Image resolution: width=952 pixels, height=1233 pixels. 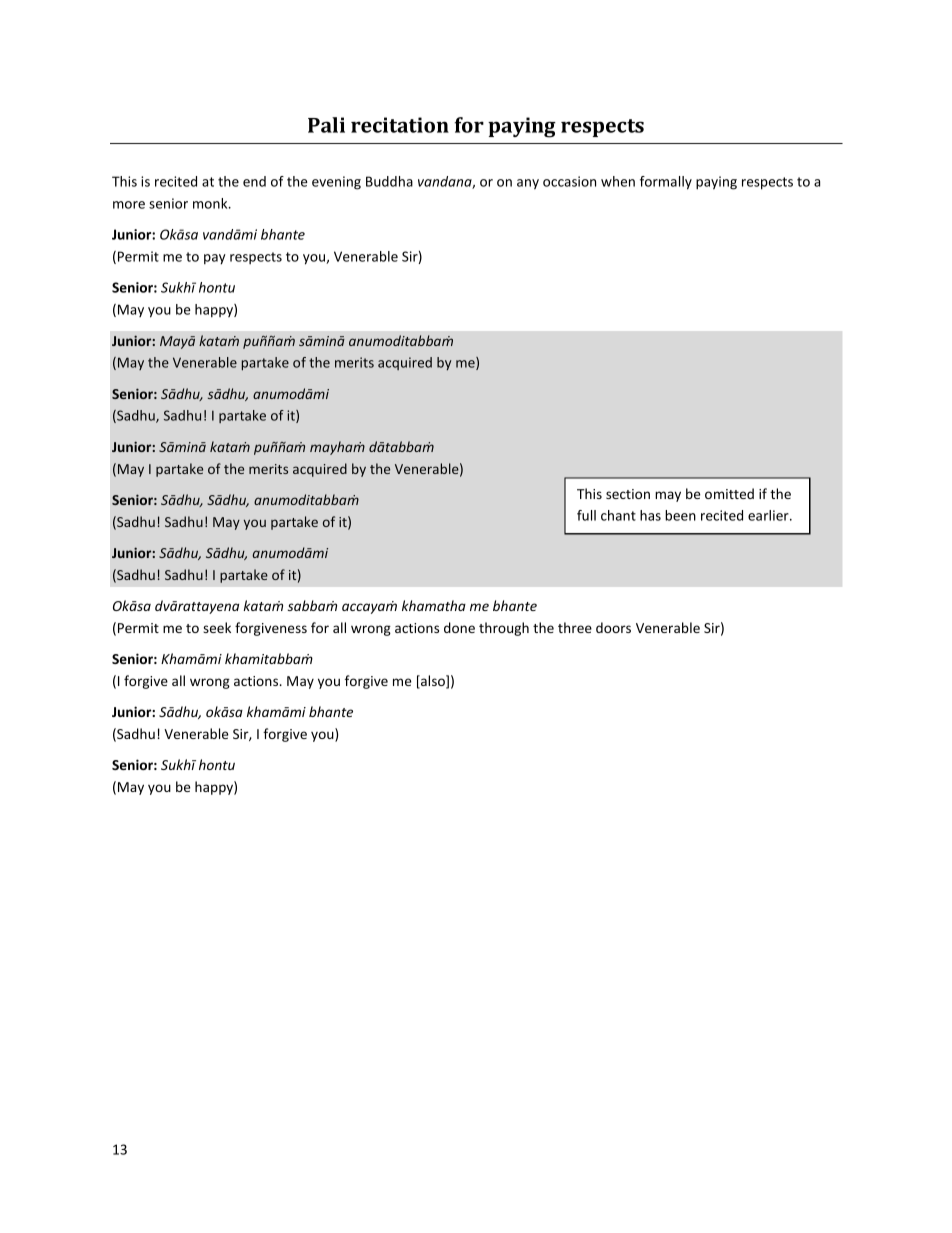 I want to click on omitted, so click(x=729, y=493).
